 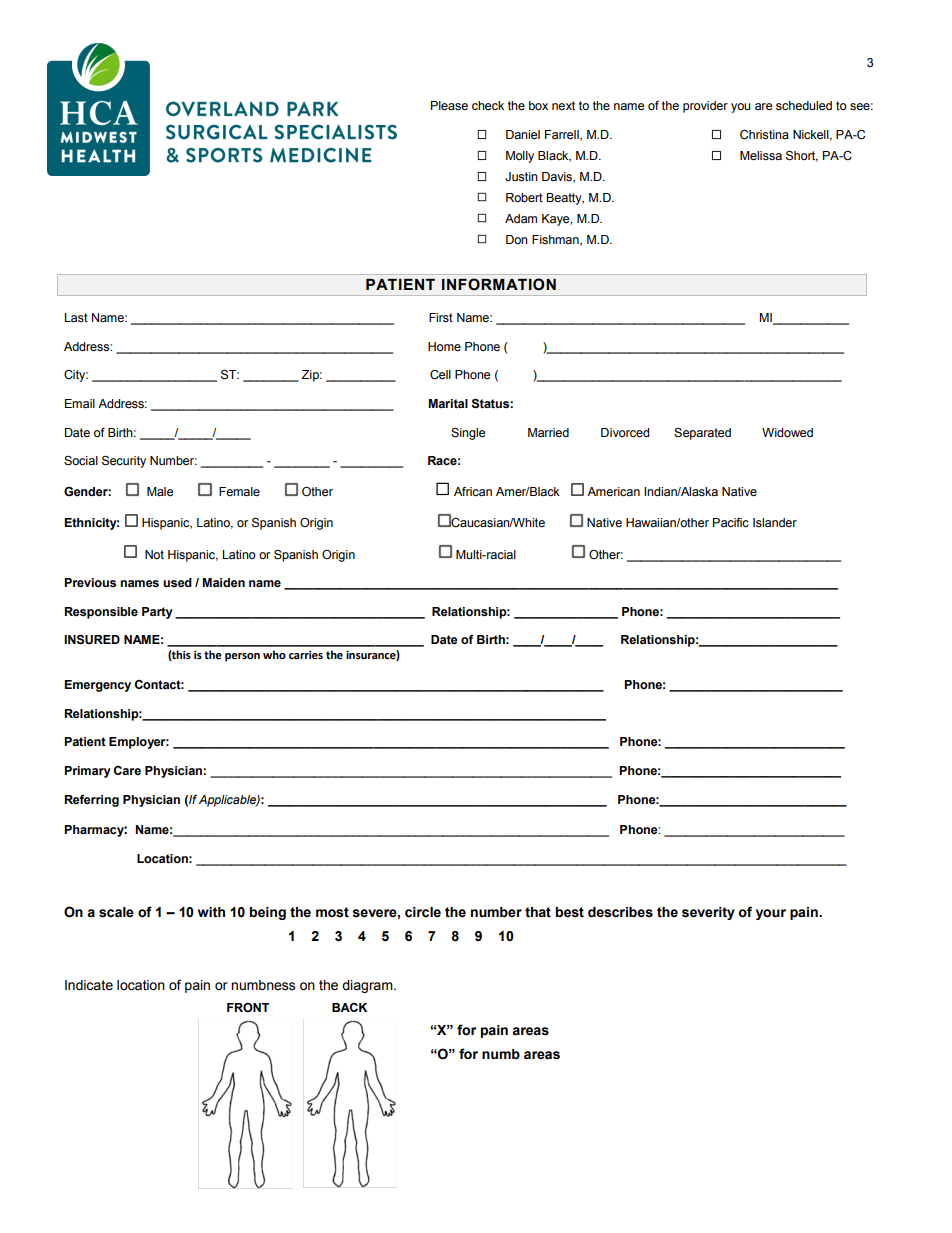 I want to click on Home, so click(x=444, y=347).
